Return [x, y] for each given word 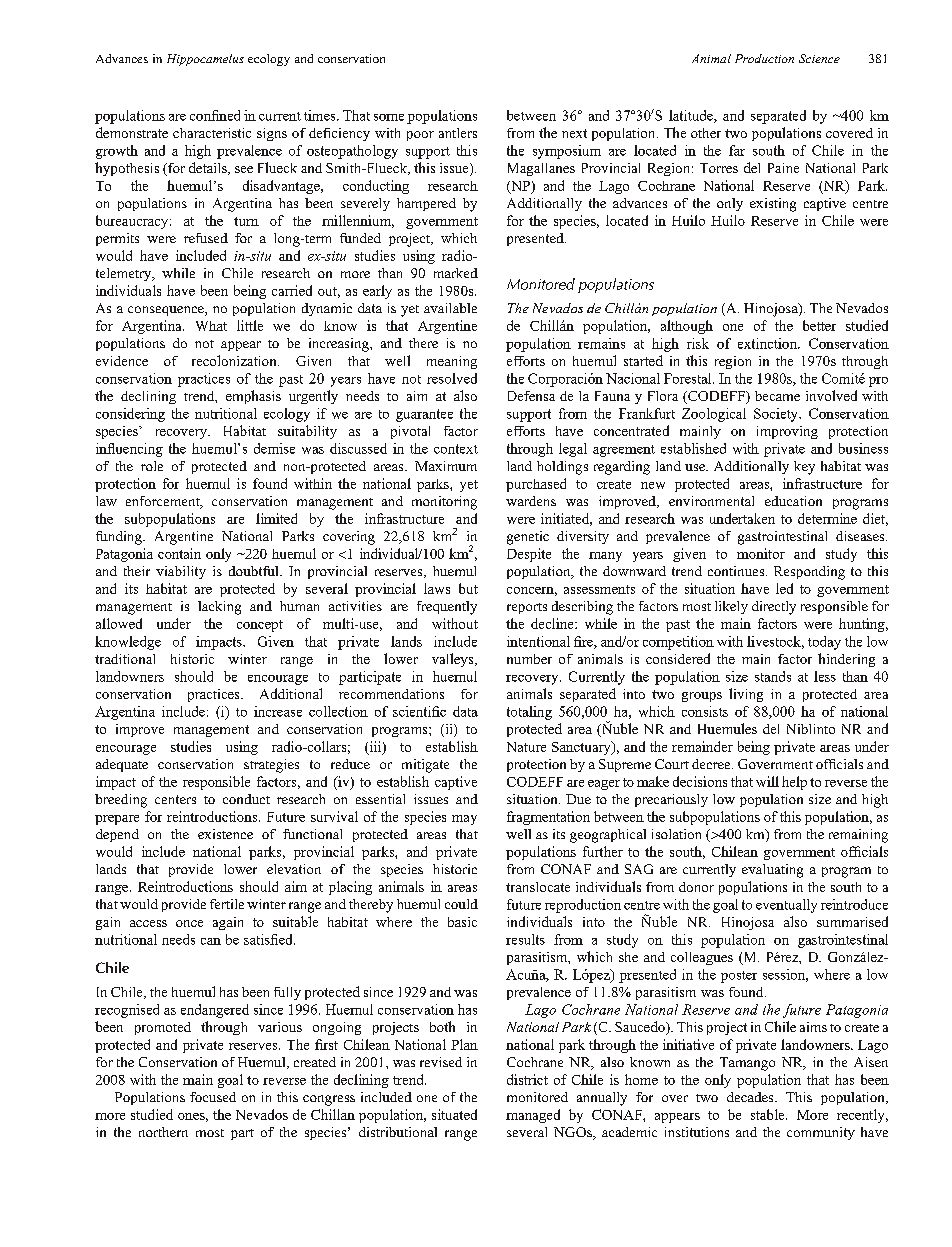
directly [774, 608]
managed [533, 1116]
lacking [219, 608]
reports [527, 608]
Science [819, 58]
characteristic [212, 133]
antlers [458, 133]
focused [213, 1097]
